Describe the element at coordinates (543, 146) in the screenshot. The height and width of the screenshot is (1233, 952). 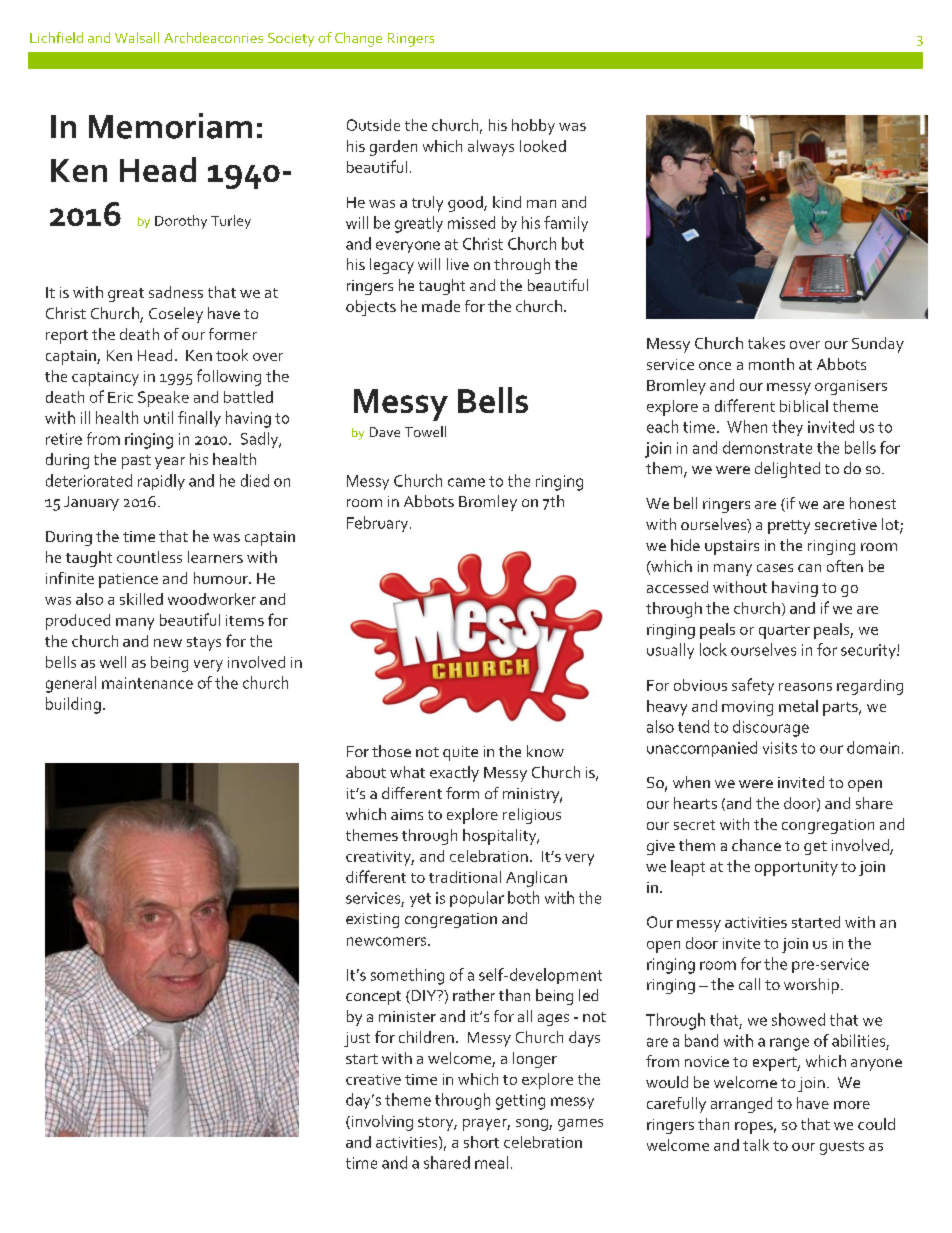
I see `looked` at that location.
